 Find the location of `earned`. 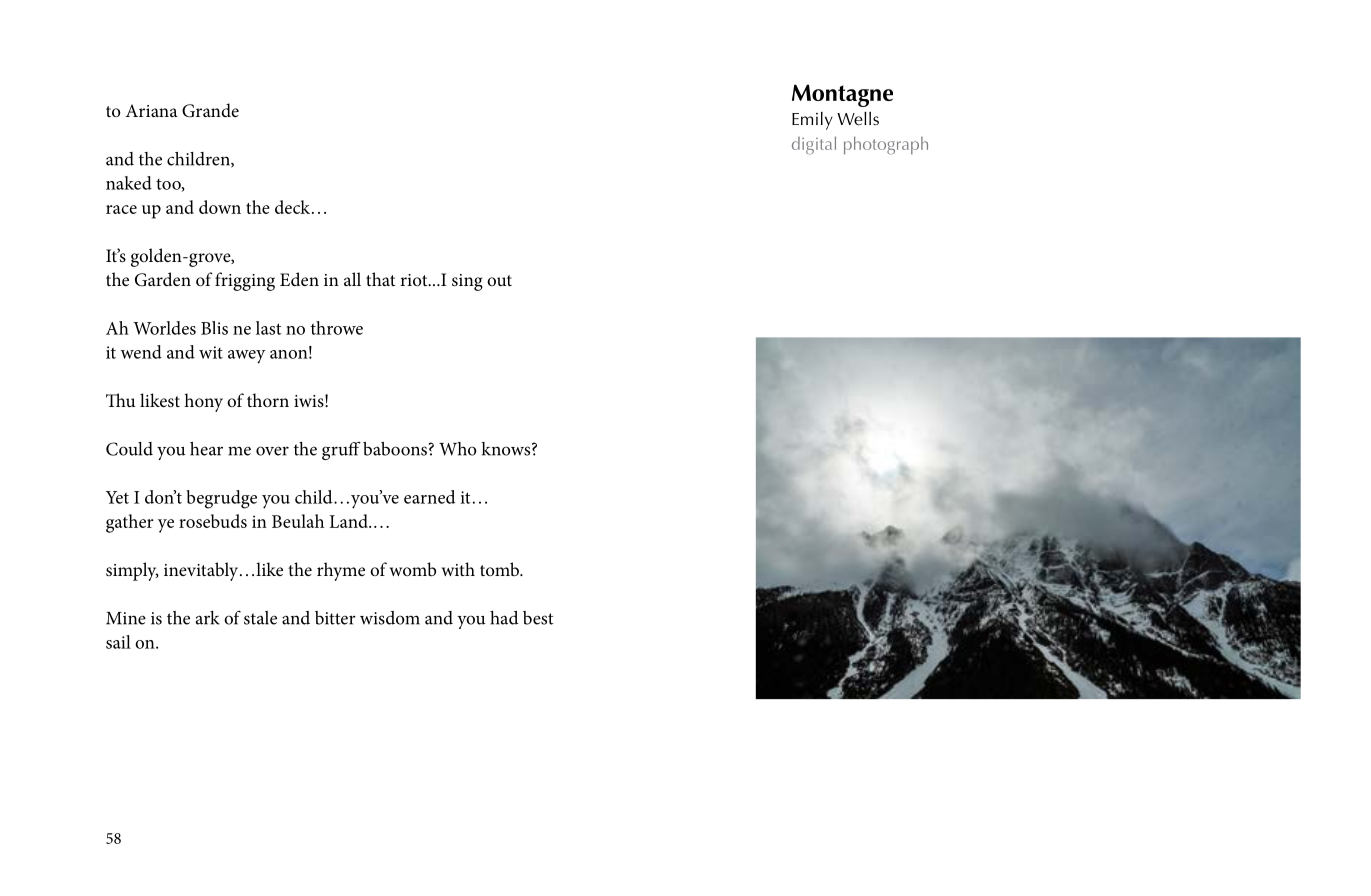

earned is located at coordinates (429, 497).
